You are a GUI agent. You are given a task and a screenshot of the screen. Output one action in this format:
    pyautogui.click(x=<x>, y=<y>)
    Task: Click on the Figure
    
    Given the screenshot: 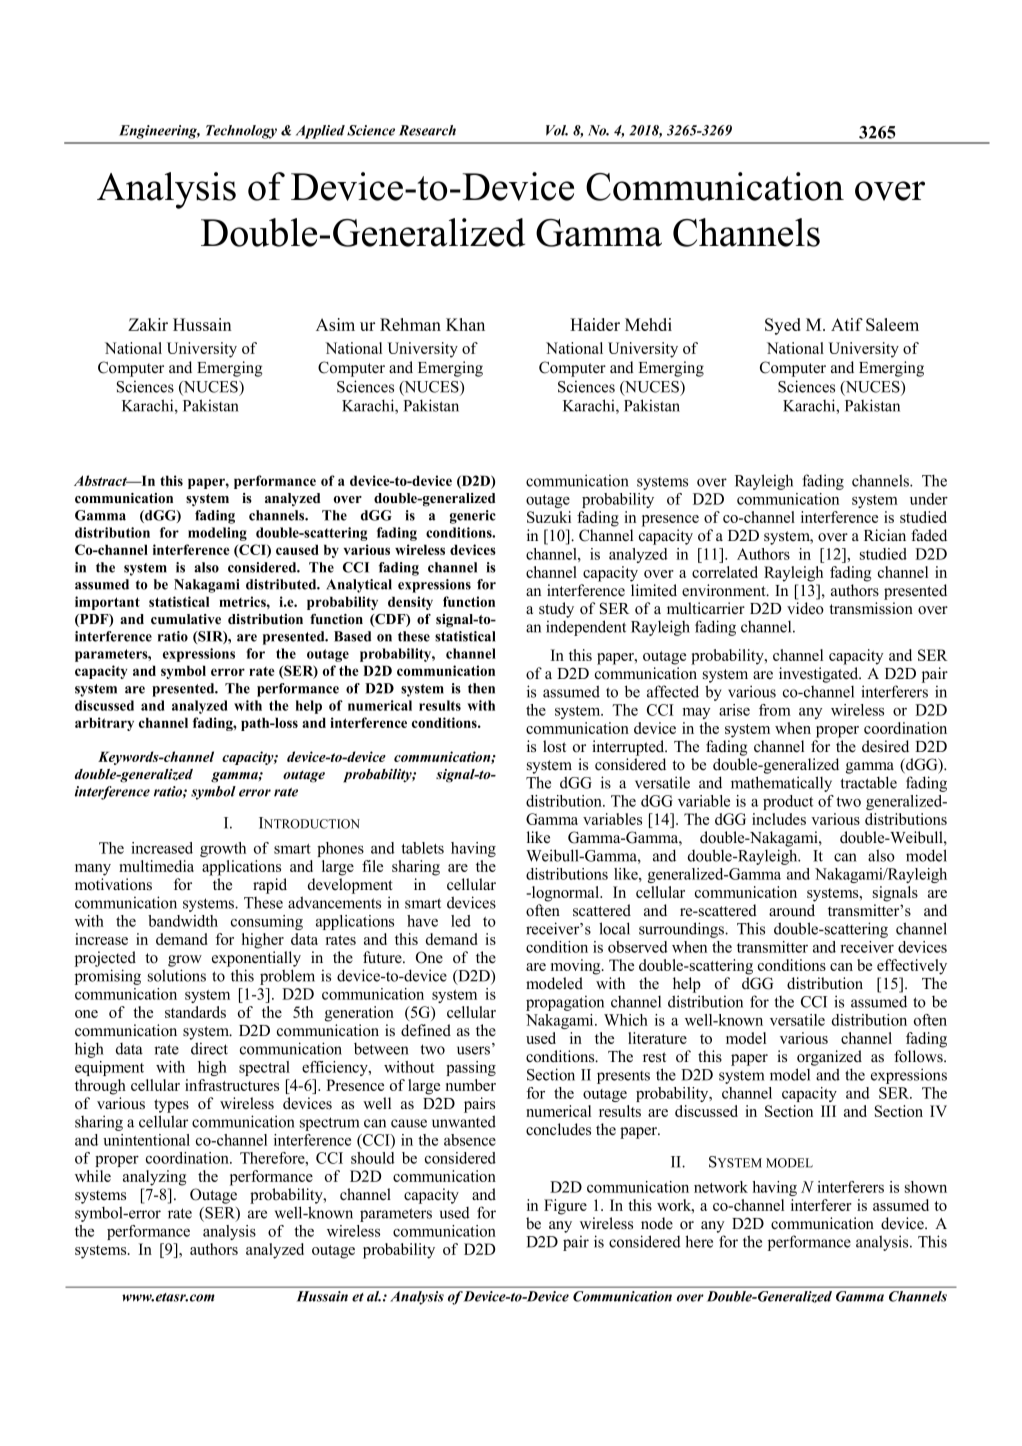 What is the action you would take?
    pyautogui.click(x=565, y=1207)
